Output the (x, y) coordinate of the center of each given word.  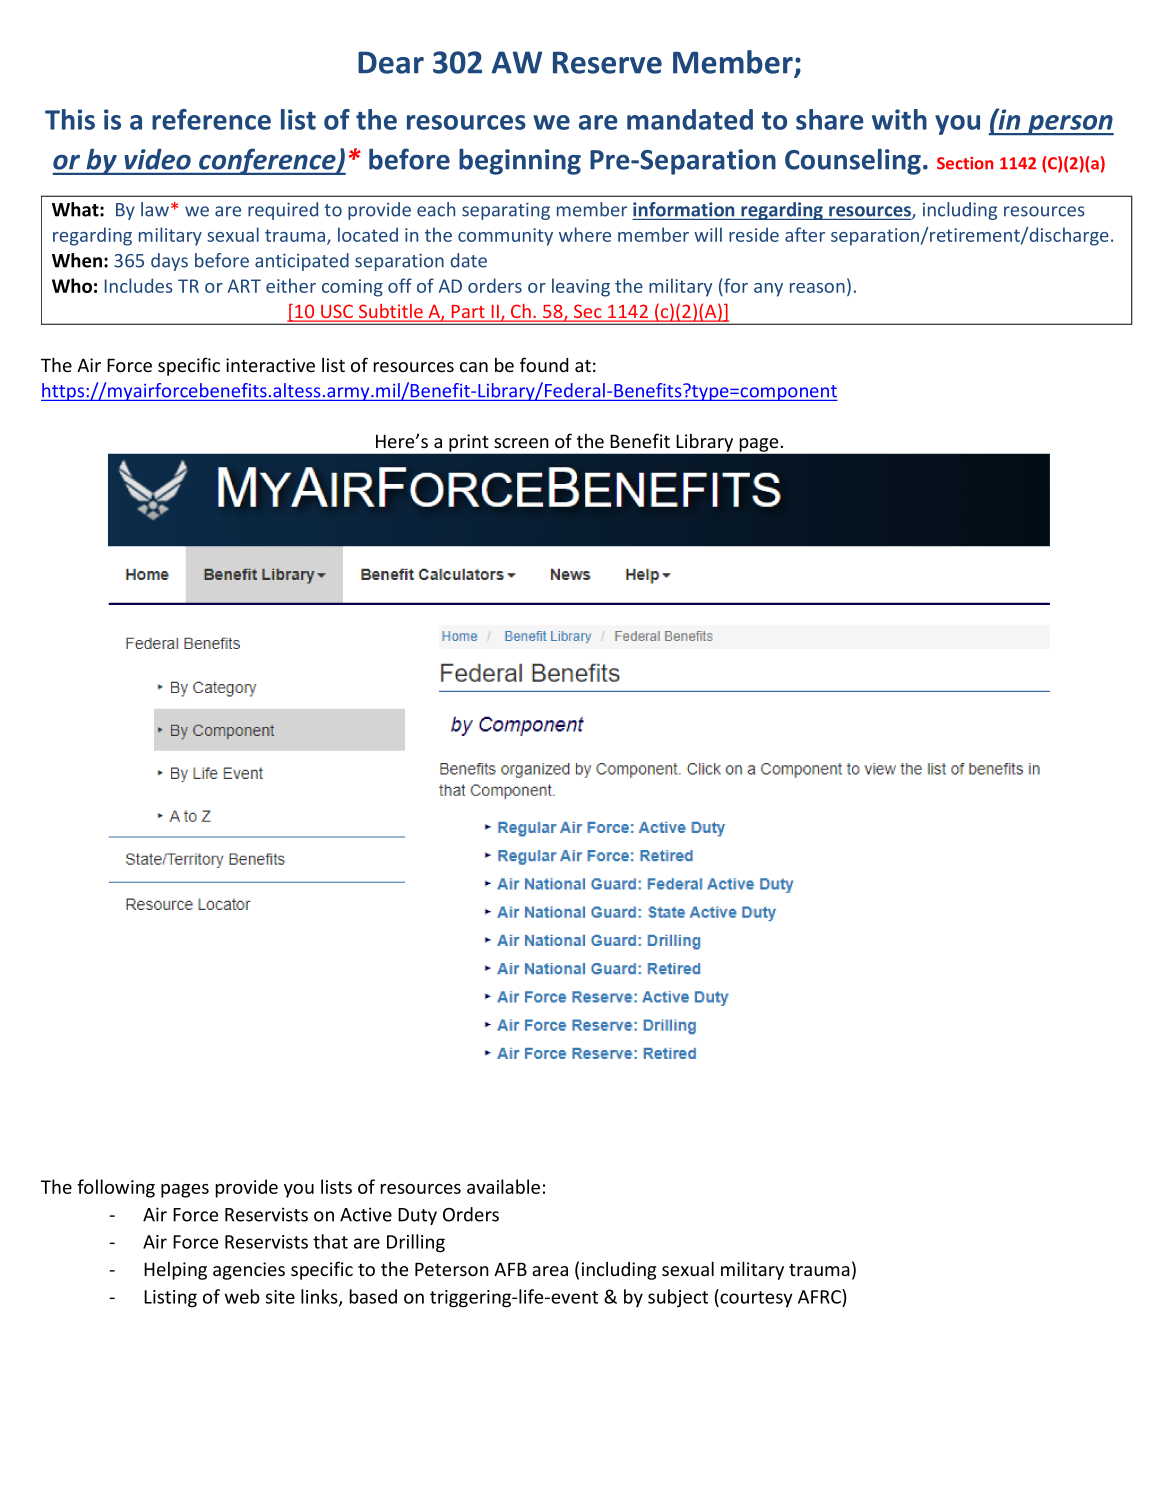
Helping (175, 1271)
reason (817, 288)
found (544, 364)
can (474, 367)
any (768, 290)
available (503, 1186)
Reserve (607, 62)
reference (211, 119)
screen (521, 443)
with (899, 119)
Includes (139, 285)
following (116, 1188)
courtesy (755, 1298)
